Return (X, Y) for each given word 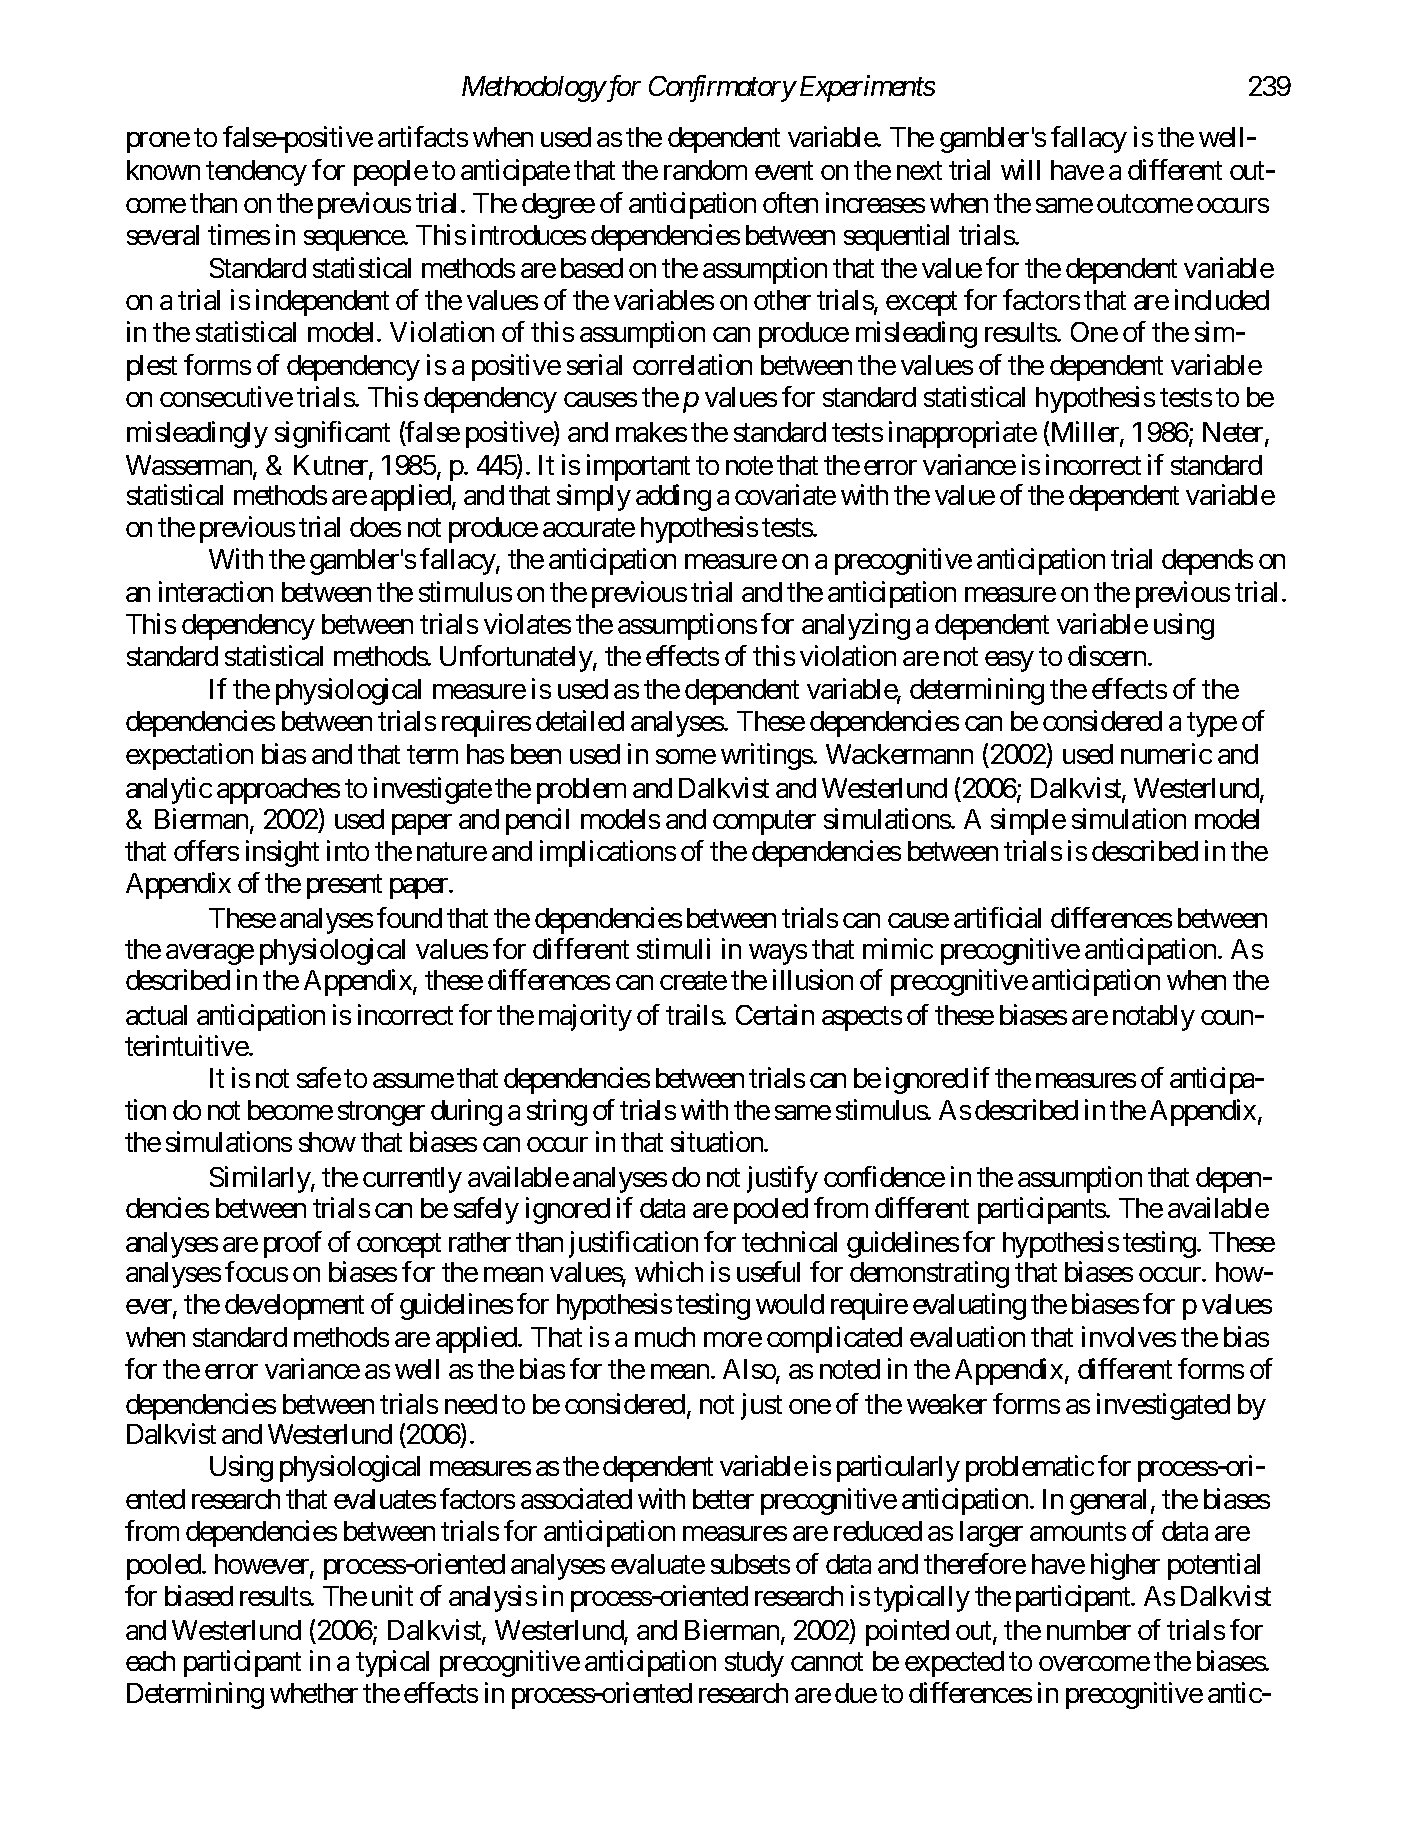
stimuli (673, 948)
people (391, 173)
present (344, 887)
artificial (997, 917)
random (705, 170)
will (1020, 169)
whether (314, 1693)
